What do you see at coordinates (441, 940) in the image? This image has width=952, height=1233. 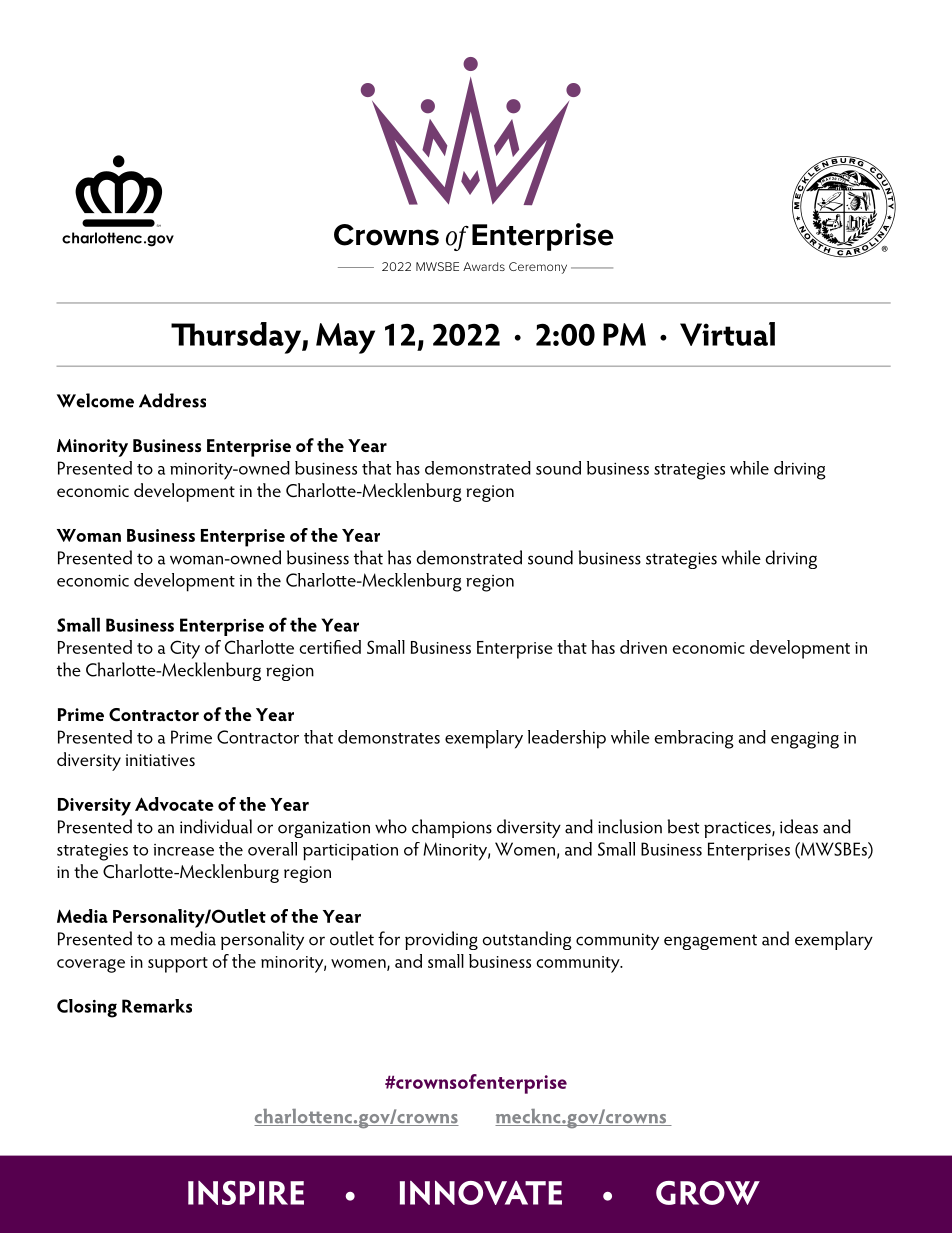 I see `providing` at bounding box center [441, 940].
